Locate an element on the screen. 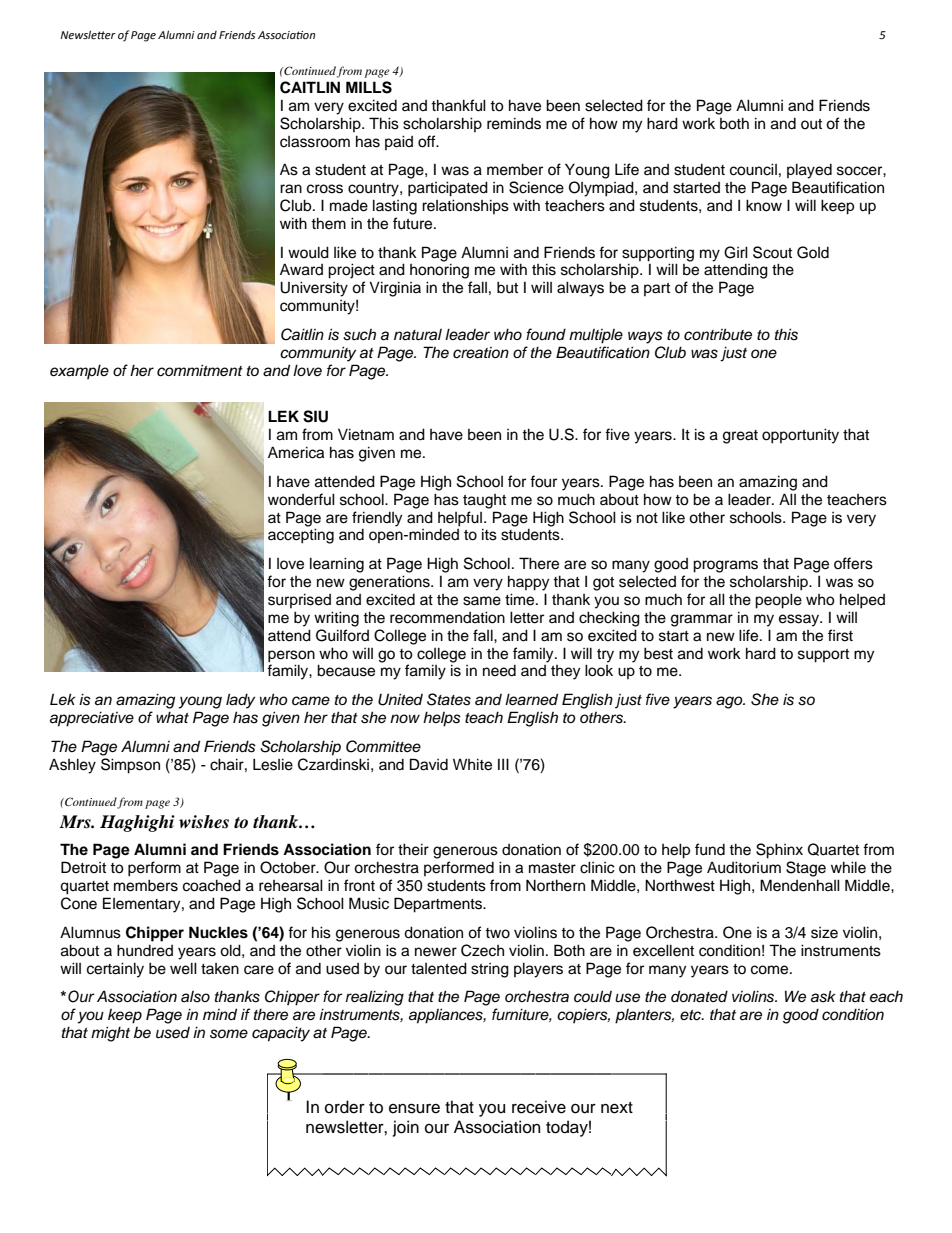  contribute is located at coordinates (718, 334).
